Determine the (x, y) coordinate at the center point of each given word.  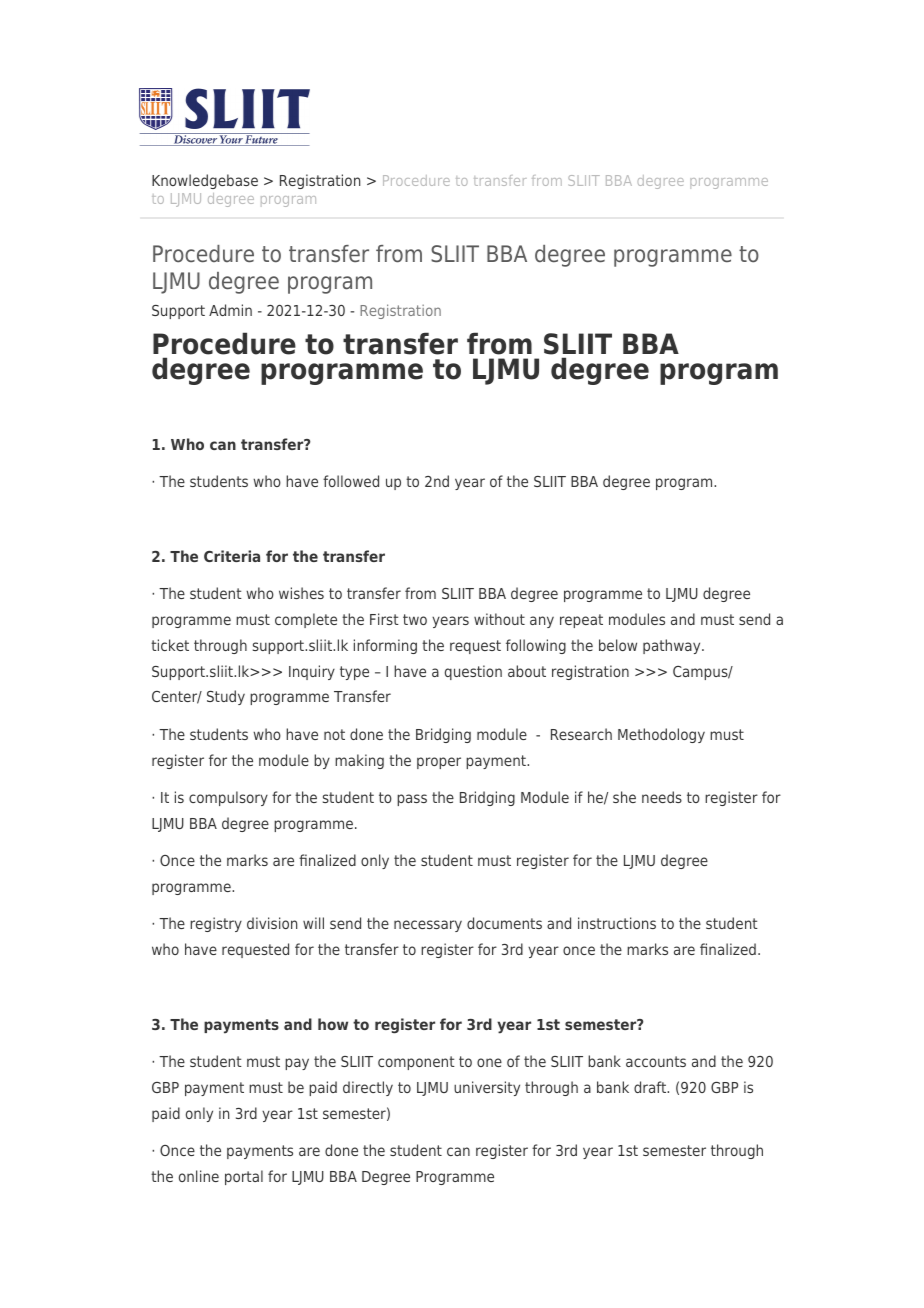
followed (351, 481)
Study (226, 697)
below (618, 645)
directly (368, 1088)
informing (385, 646)
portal (244, 1177)
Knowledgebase (205, 181)
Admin (230, 310)
